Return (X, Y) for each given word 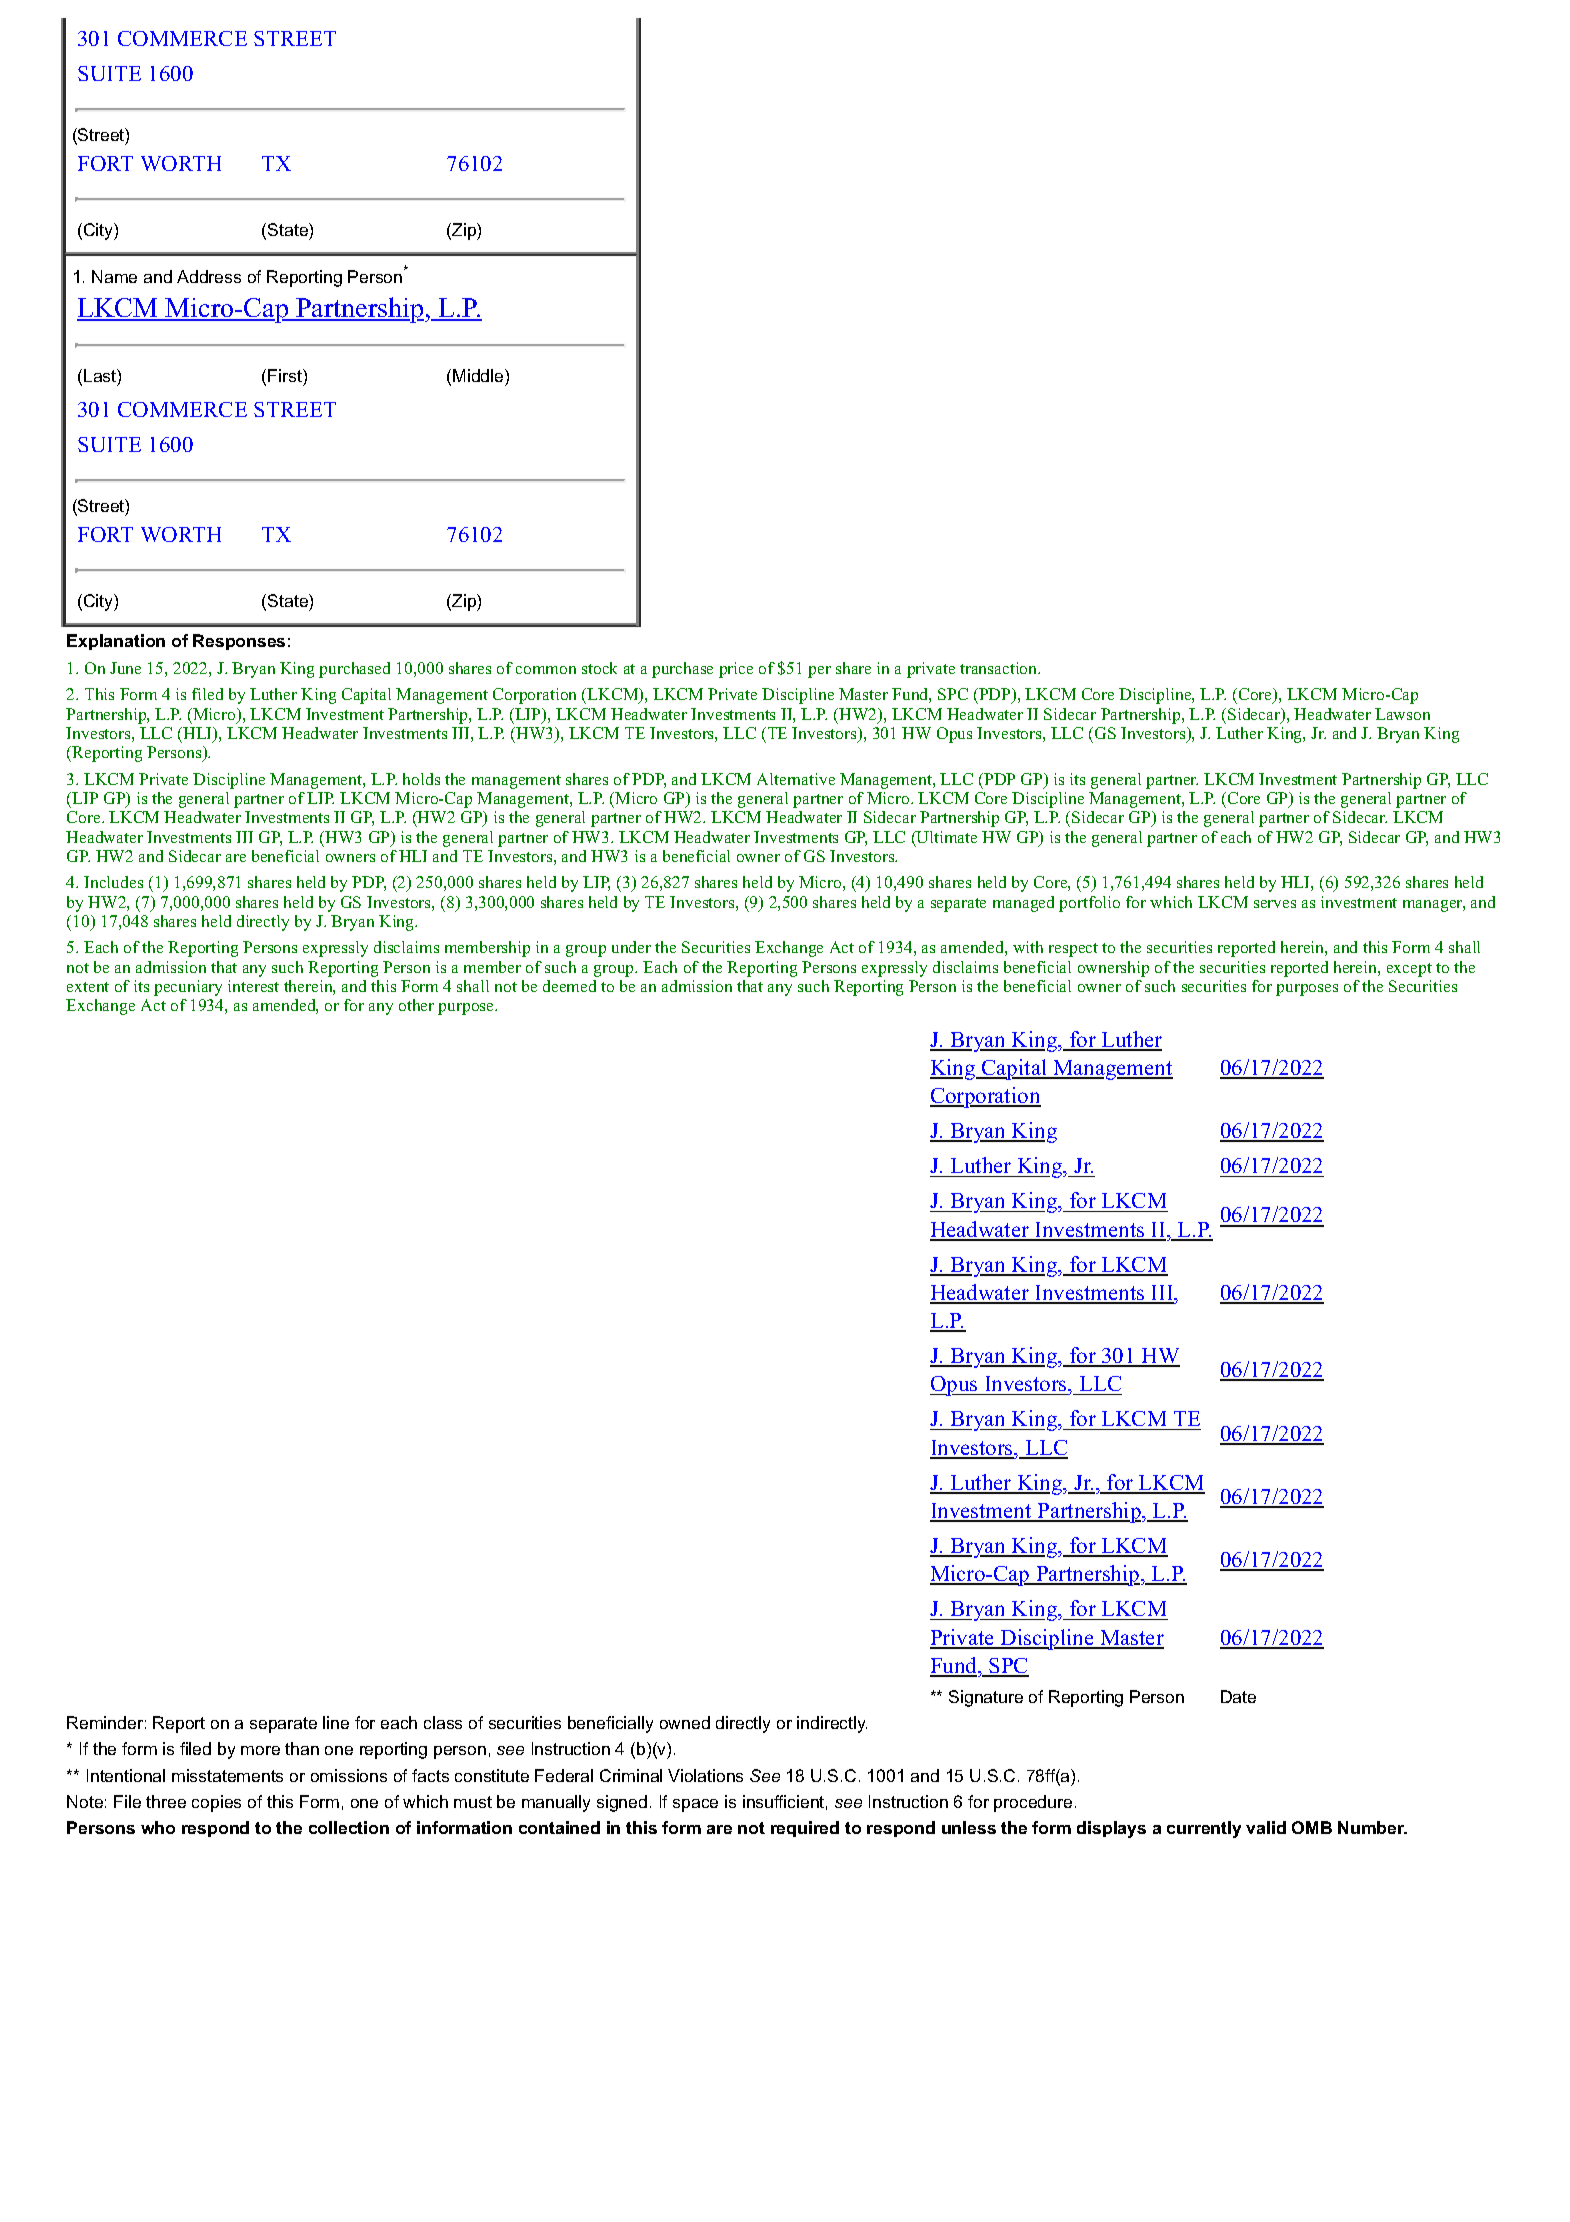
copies (216, 1803)
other (416, 1005)
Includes (113, 882)
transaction (999, 668)
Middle (479, 375)
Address (209, 276)
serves (1275, 904)
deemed (569, 986)
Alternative (796, 779)
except (1409, 970)
